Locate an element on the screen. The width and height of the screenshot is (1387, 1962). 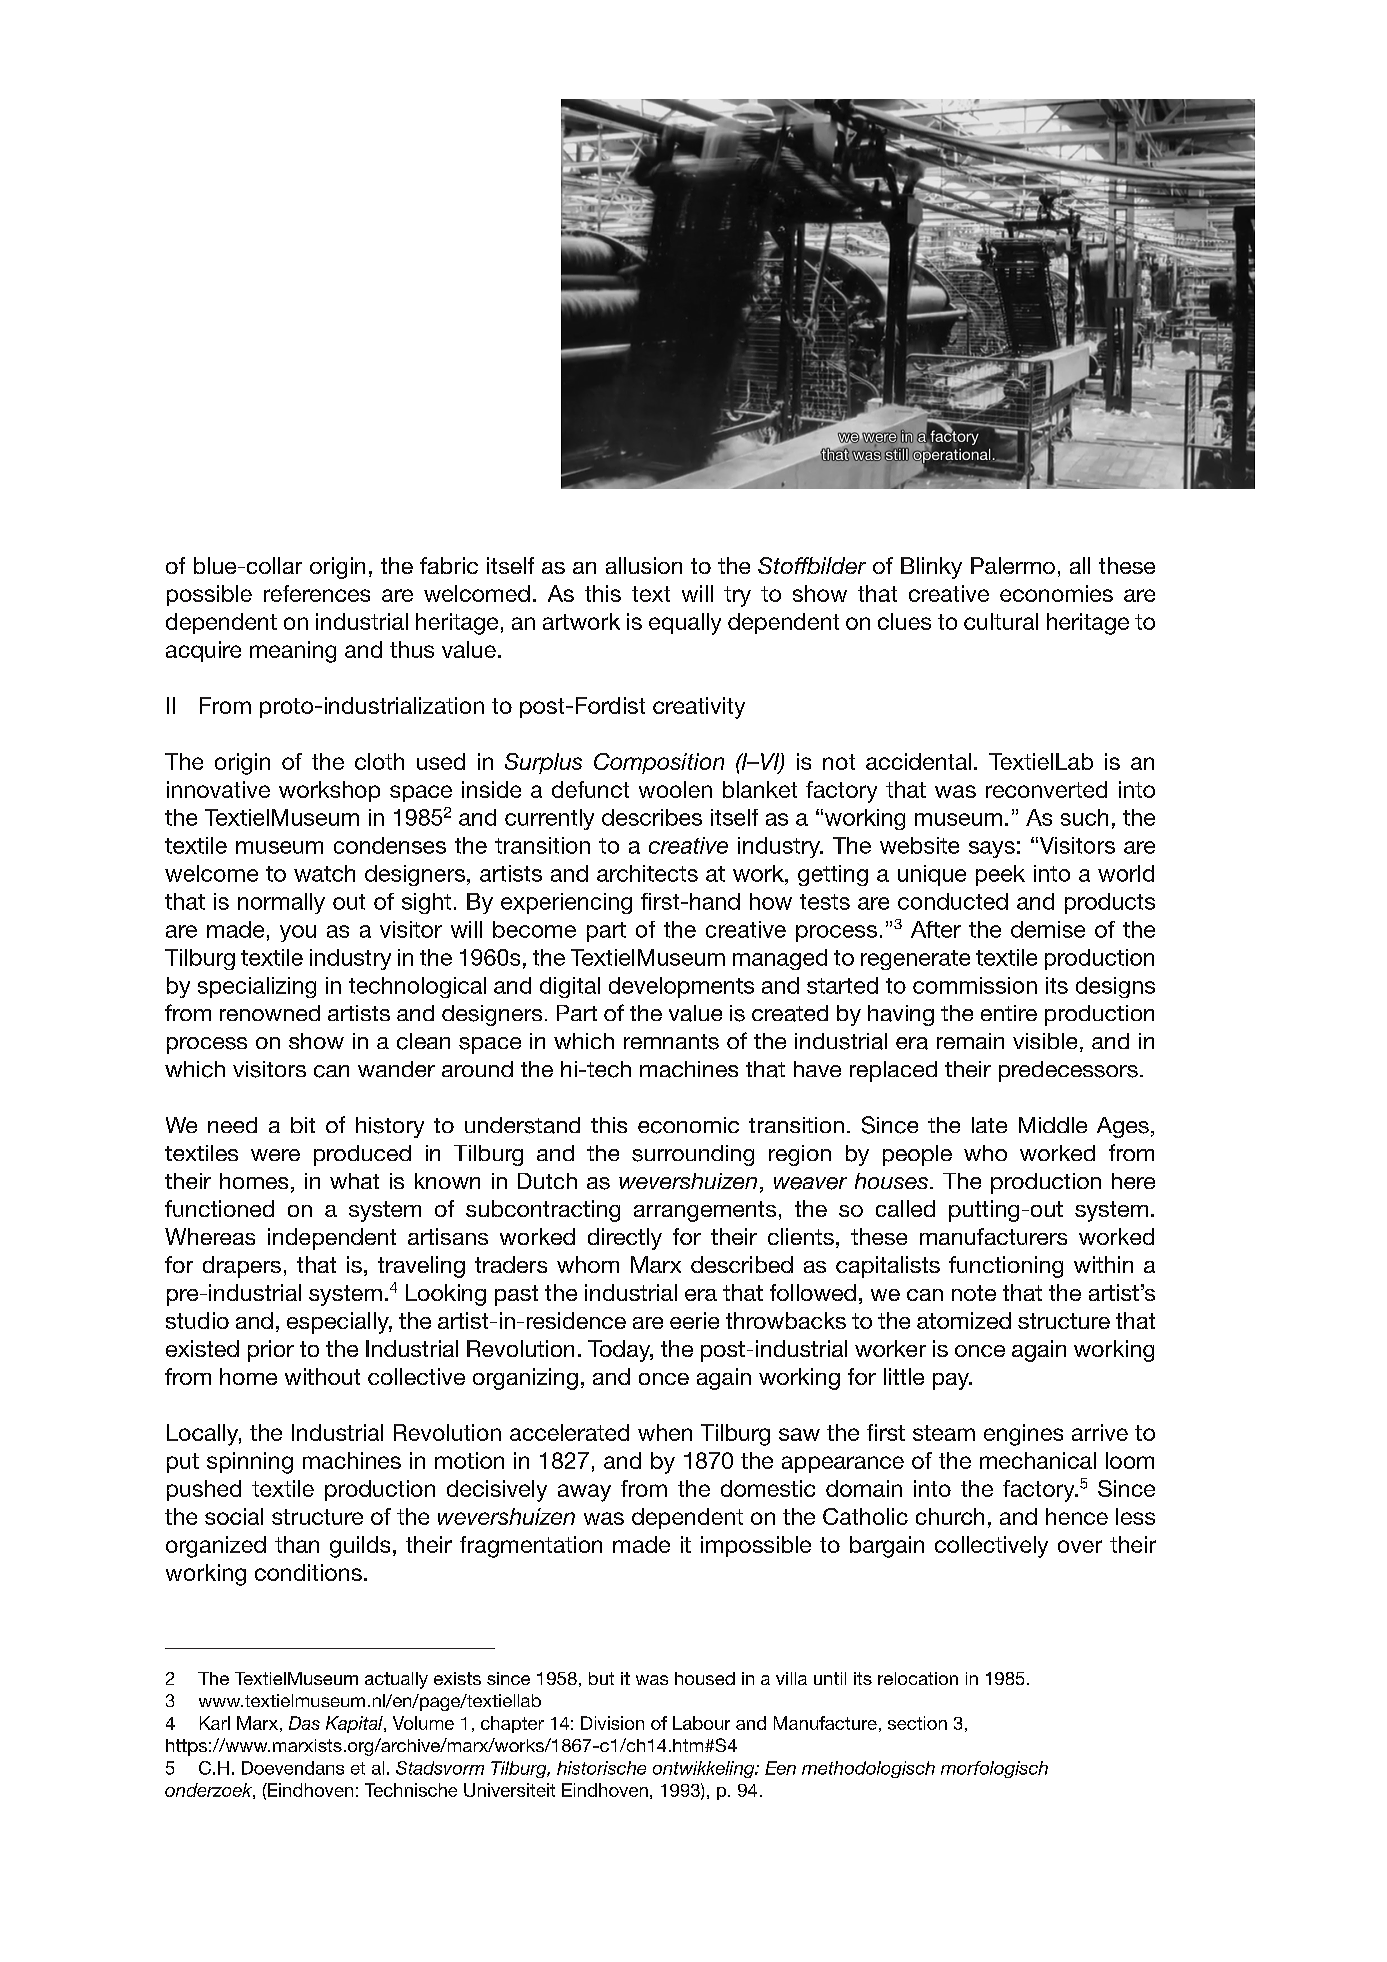
Das is located at coordinates (304, 1723).
